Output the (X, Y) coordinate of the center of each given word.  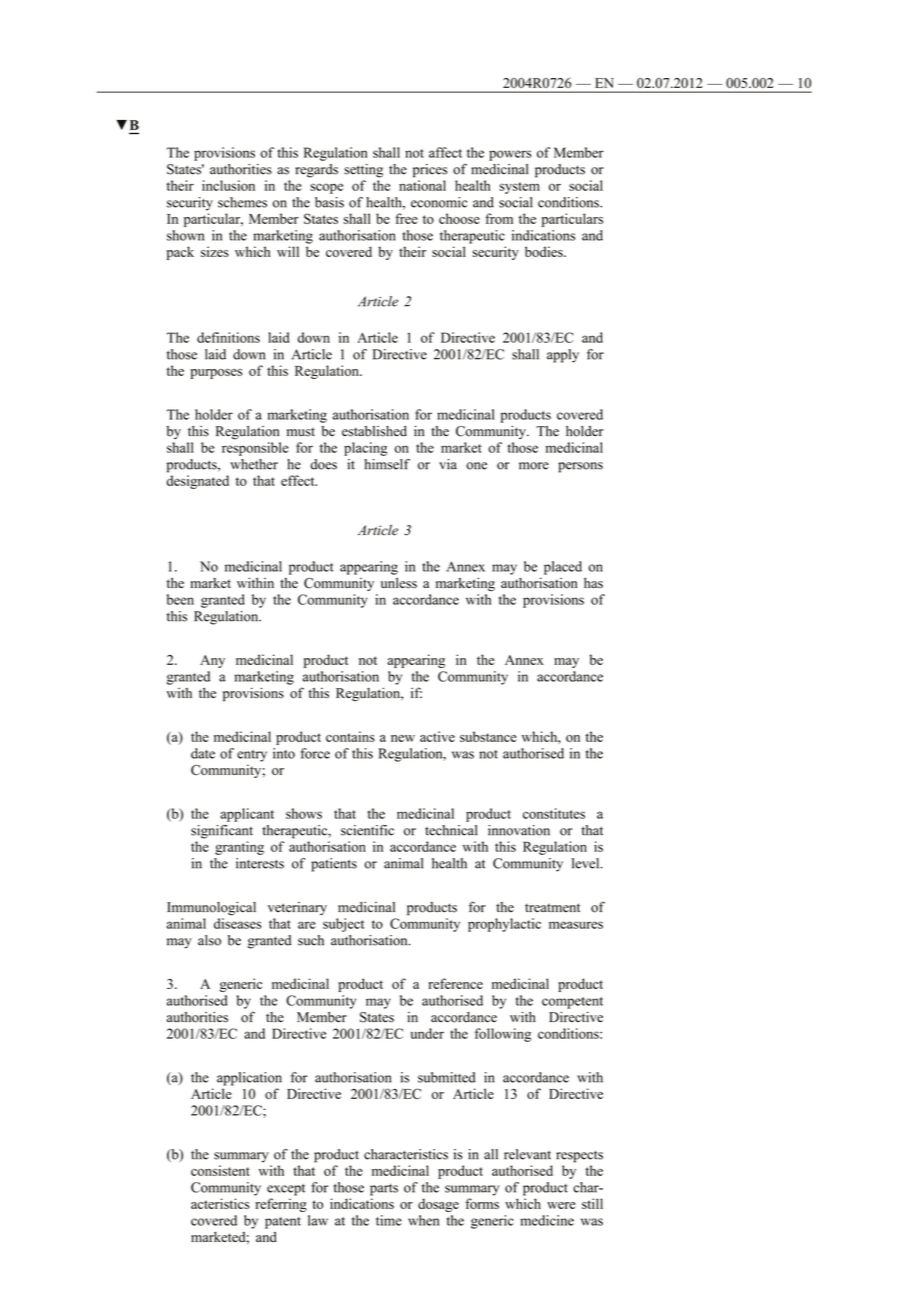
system (519, 188)
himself (387, 464)
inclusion (228, 185)
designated (197, 482)
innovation (519, 830)
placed (563, 568)
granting (239, 848)
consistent (220, 1170)
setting (363, 171)
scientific (367, 830)
